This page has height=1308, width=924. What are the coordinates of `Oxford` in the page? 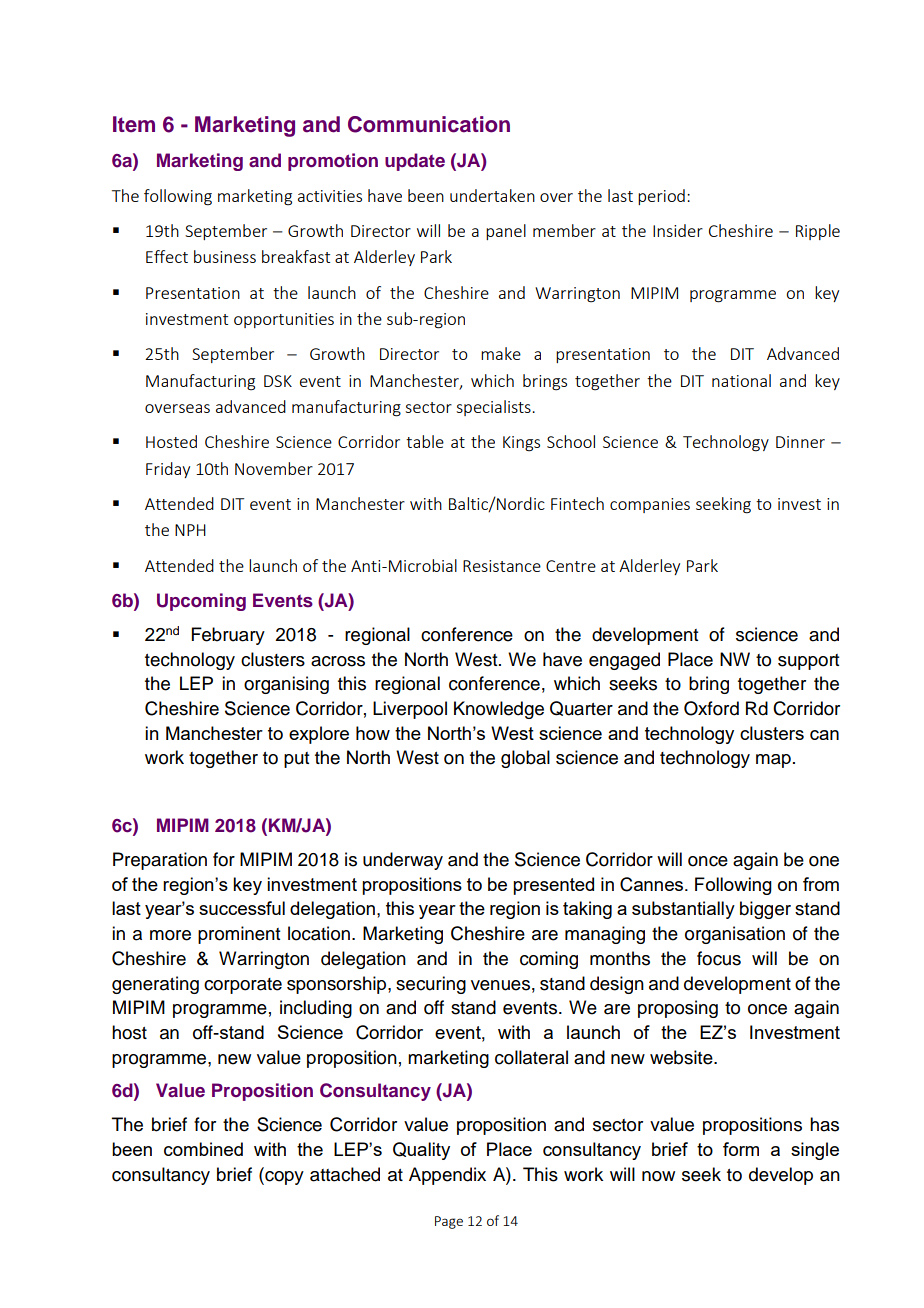 It's located at (711, 708).
